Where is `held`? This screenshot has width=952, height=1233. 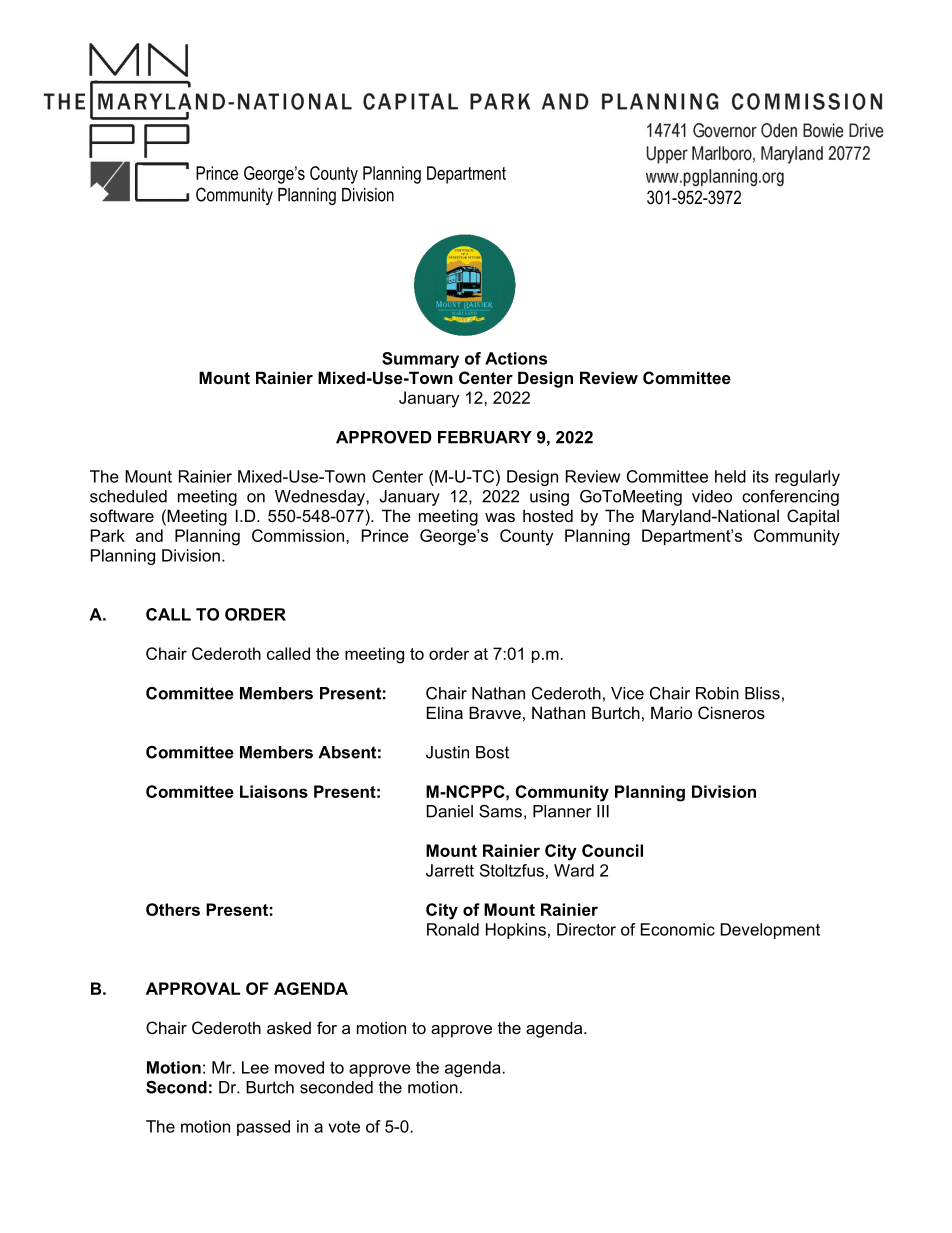 held is located at coordinates (730, 476).
